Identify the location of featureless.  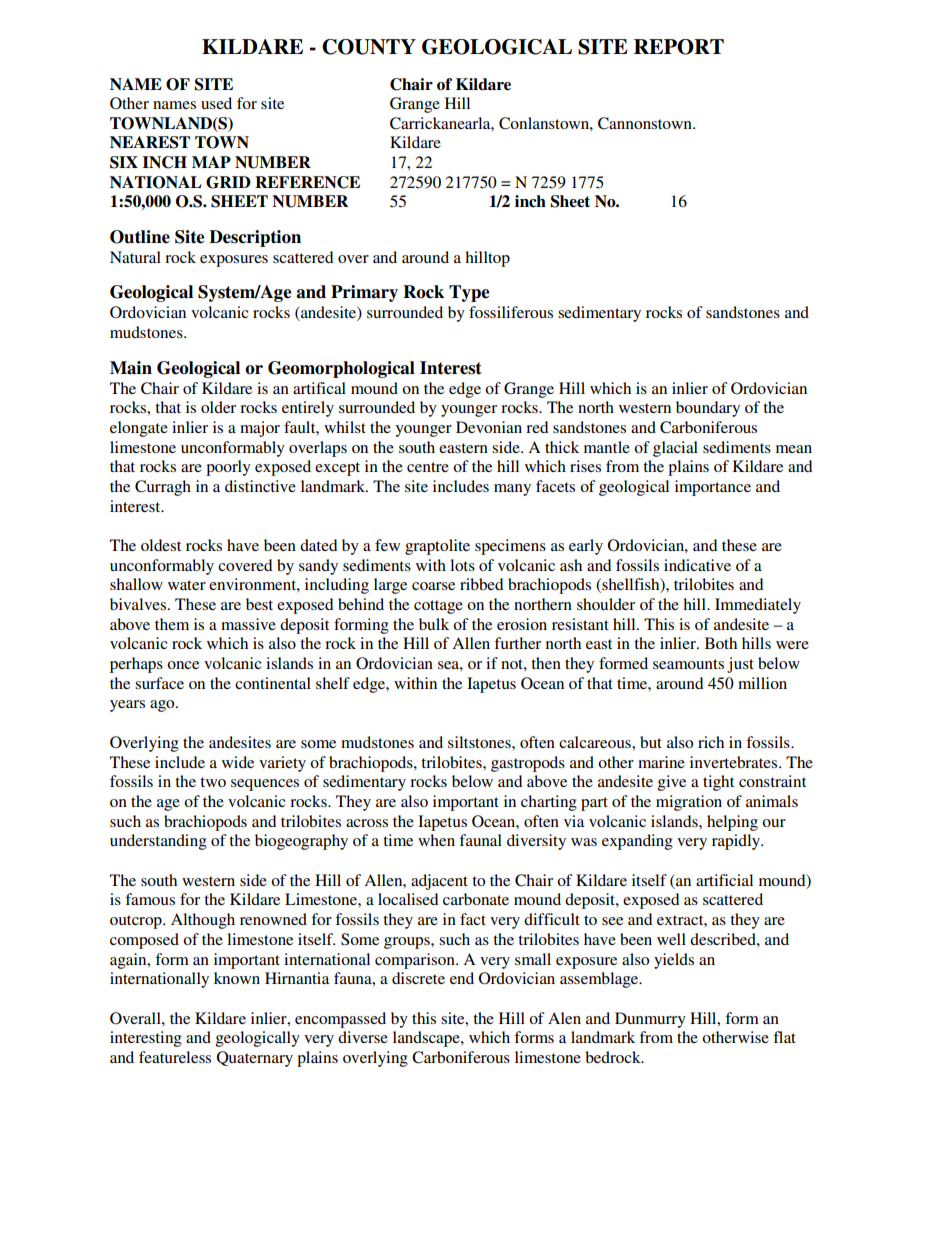
(175, 1057).
